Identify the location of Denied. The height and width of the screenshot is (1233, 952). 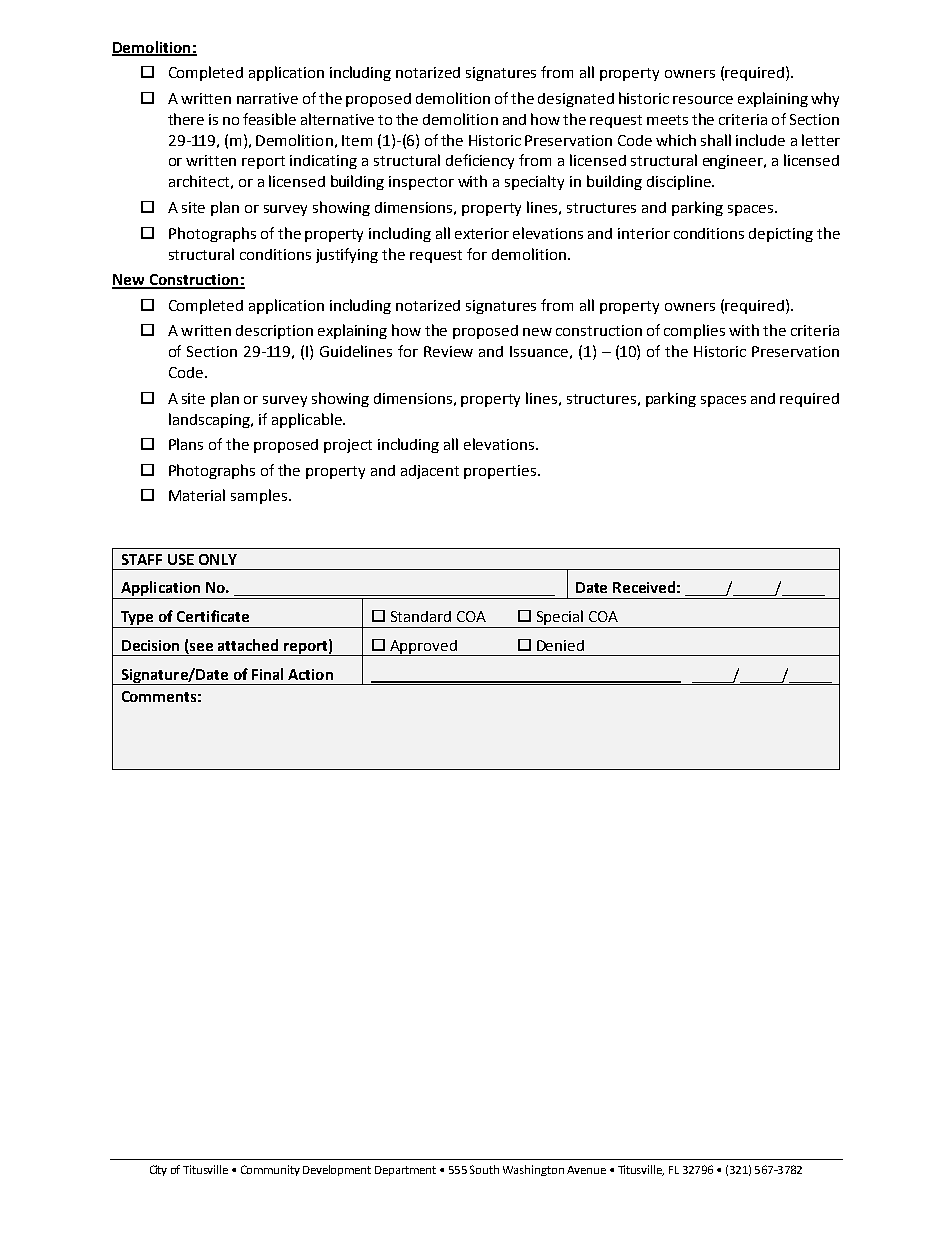
(560, 645).
